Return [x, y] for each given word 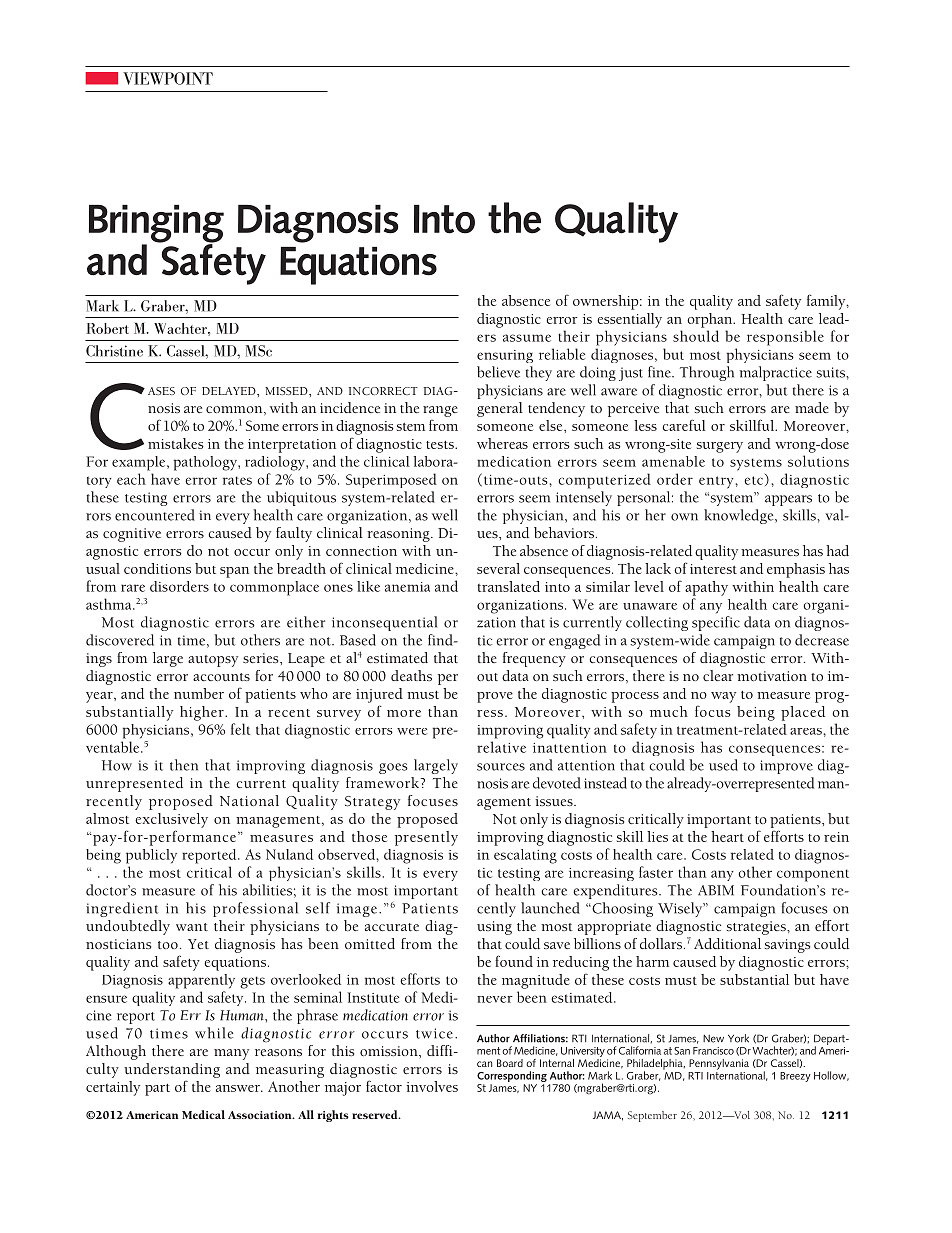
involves [432, 1086]
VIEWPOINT [168, 78]
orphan [711, 320]
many [231, 1054]
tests [441, 445]
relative [501, 747]
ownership [607, 302]
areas [806, 731]
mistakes [176, 443]
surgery [720, 447]
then [184, 765]
